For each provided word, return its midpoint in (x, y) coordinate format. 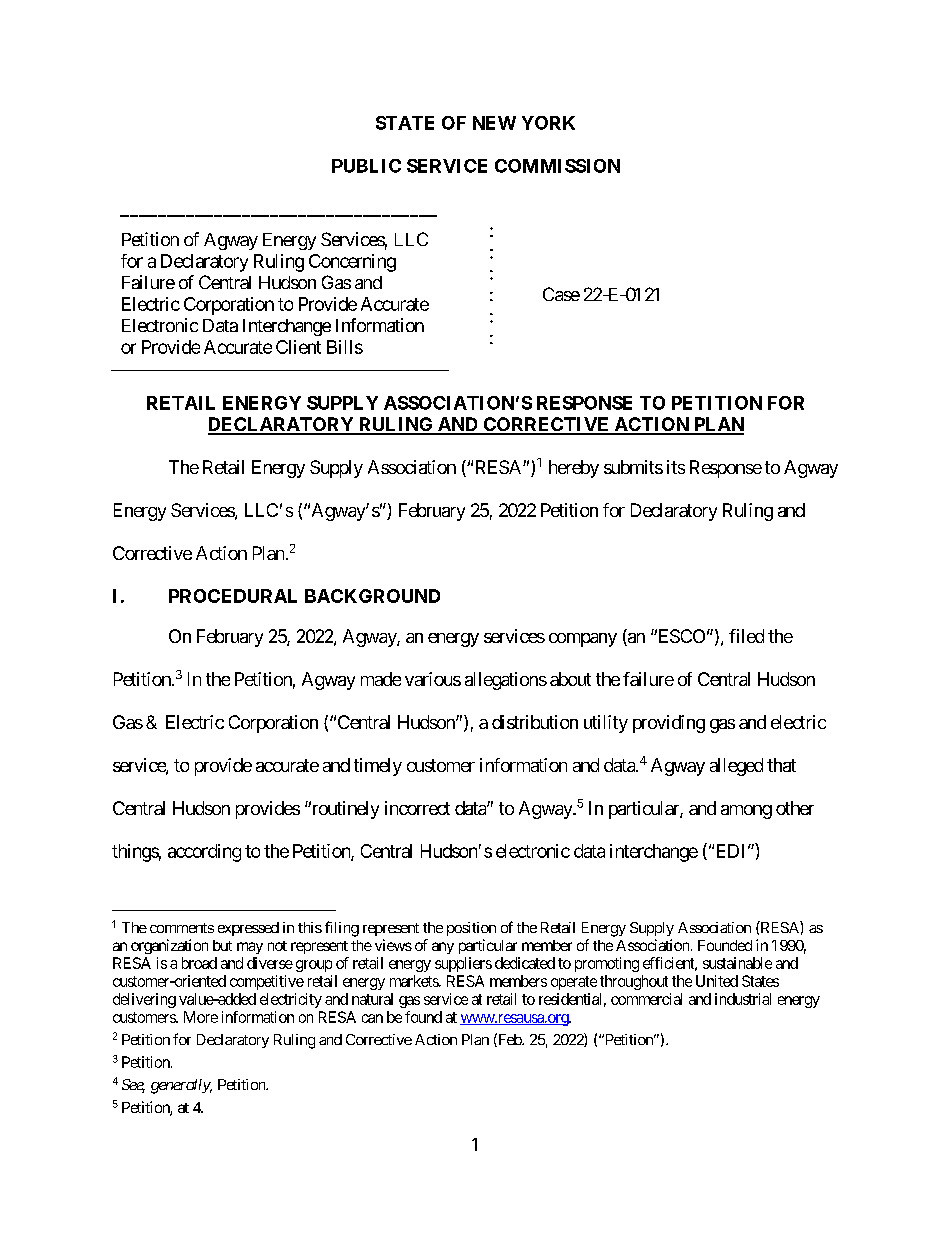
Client (298, 347)
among (746, 812)
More (201, 1017)
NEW (494, 123)
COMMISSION (557, 166)
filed (746, 636)
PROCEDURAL (233, 596)
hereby (574, 469)
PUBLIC (366, 166)
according (204, 853)
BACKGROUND (372, 596)
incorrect (417, 808)
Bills (345, 347)
